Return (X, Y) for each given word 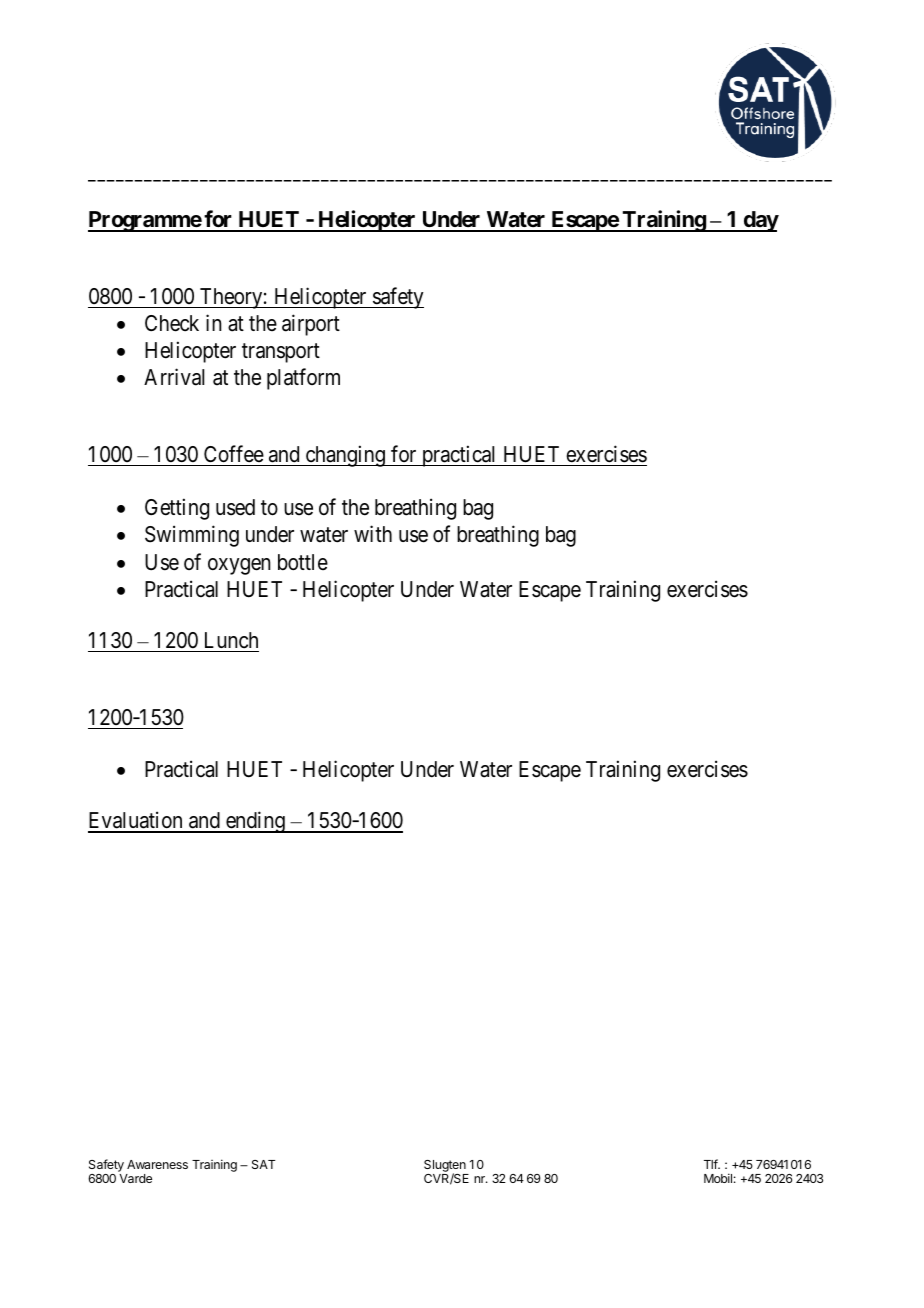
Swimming (192, 536)
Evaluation (136, 822)
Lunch (231, 640)
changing (345, 456)
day (760, 221)
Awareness (157, 1164)
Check (172, 323)
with (373, 533)
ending (255, 822)
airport (311, 325)
